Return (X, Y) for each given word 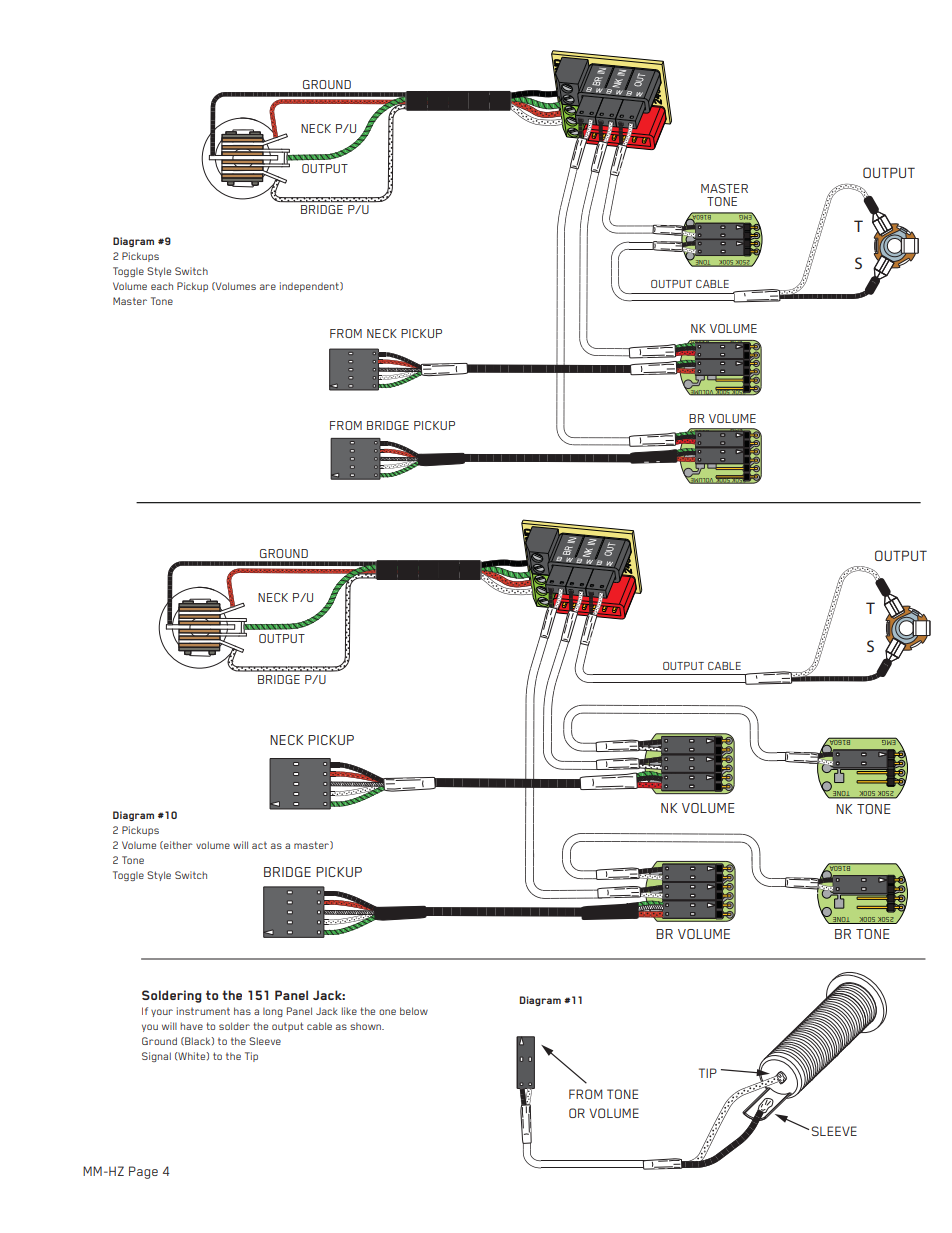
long (273, 1012)
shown (367, 1026)
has (242, 1011)
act (259, 845)
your (162, 1013)
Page (143, 1172)
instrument (203, 1011)
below (414, 1011)
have (191, 1026)
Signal (156, 1057)
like (349, 1011)
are (268, 287)
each (162, 286)
